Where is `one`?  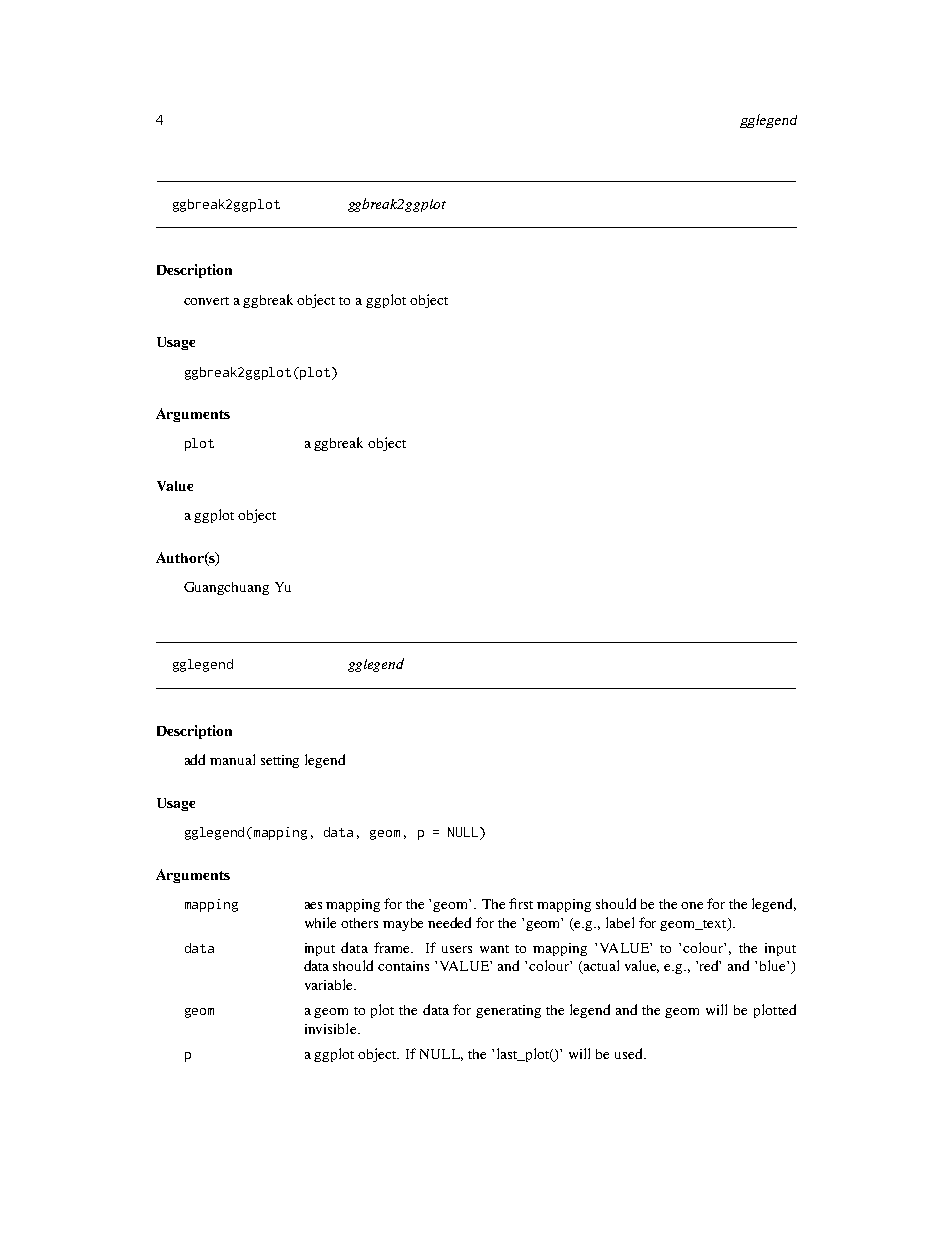
one is located at coordinates (692, 905).
